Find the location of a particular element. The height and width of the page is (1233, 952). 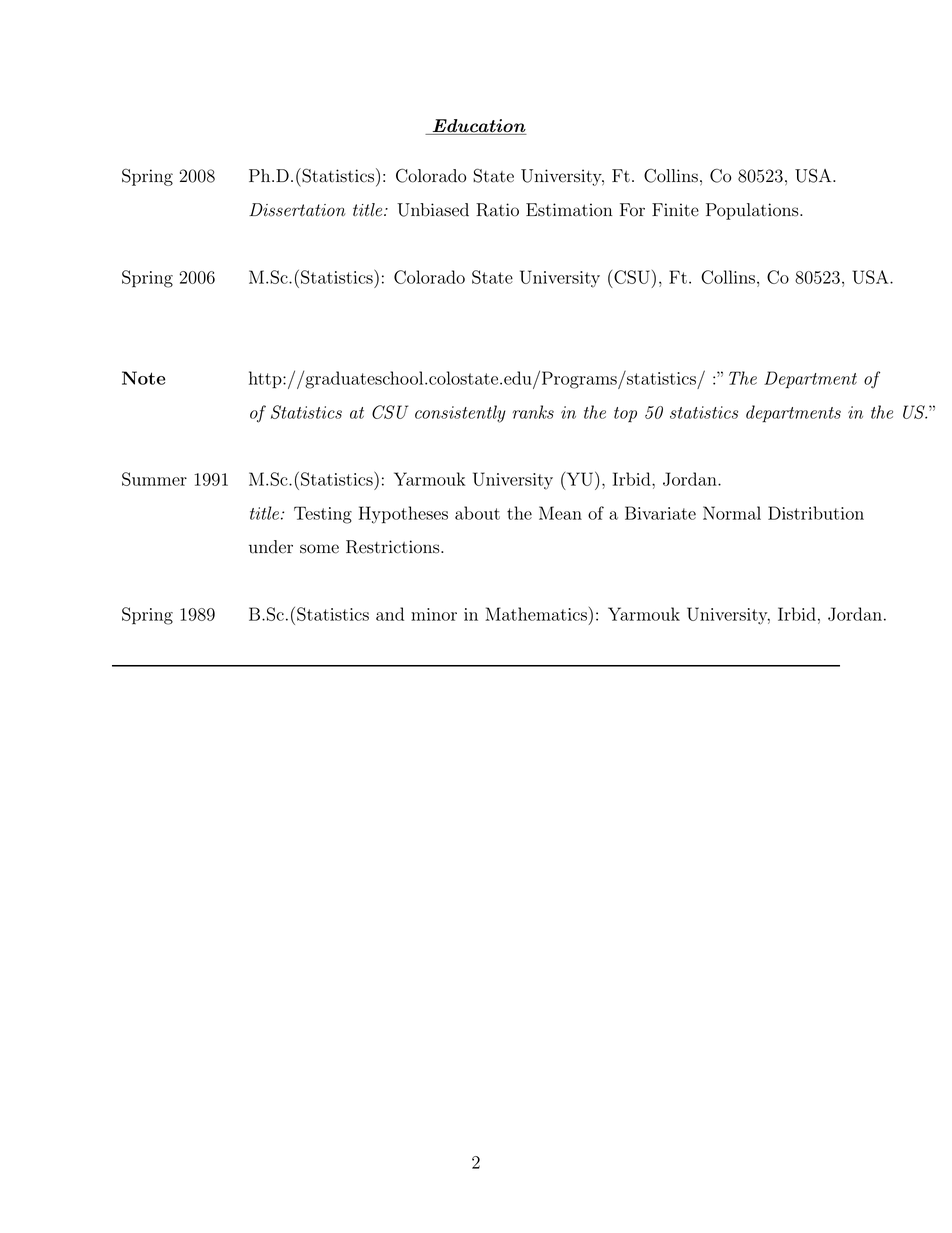

Dissertation is located at coordinates (297, 210).
